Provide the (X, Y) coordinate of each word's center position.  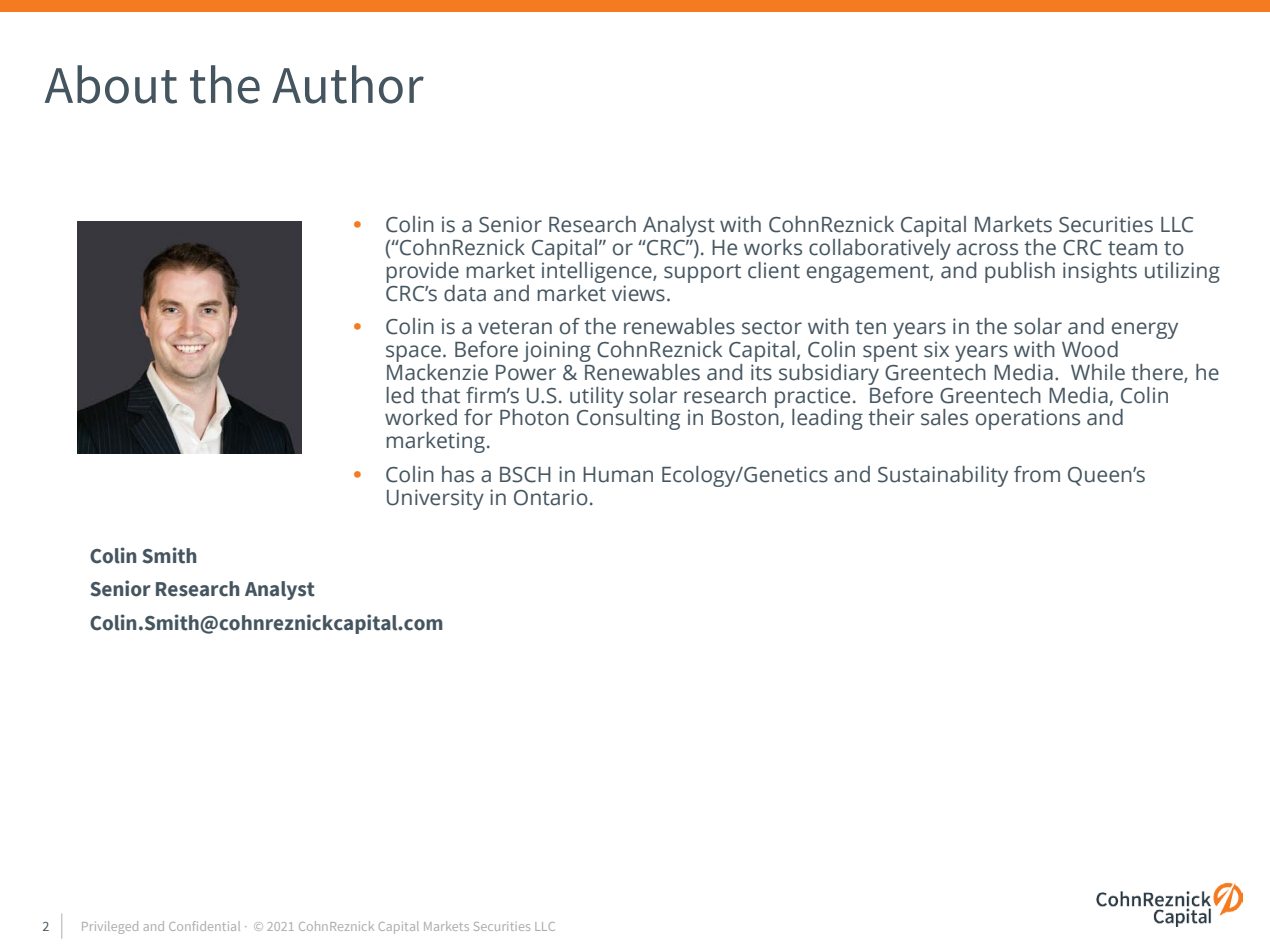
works (773, 247)
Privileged (110, 927)
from (1037, 474)
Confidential (204, 926)
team (1132, 248)
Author (348, 84)
